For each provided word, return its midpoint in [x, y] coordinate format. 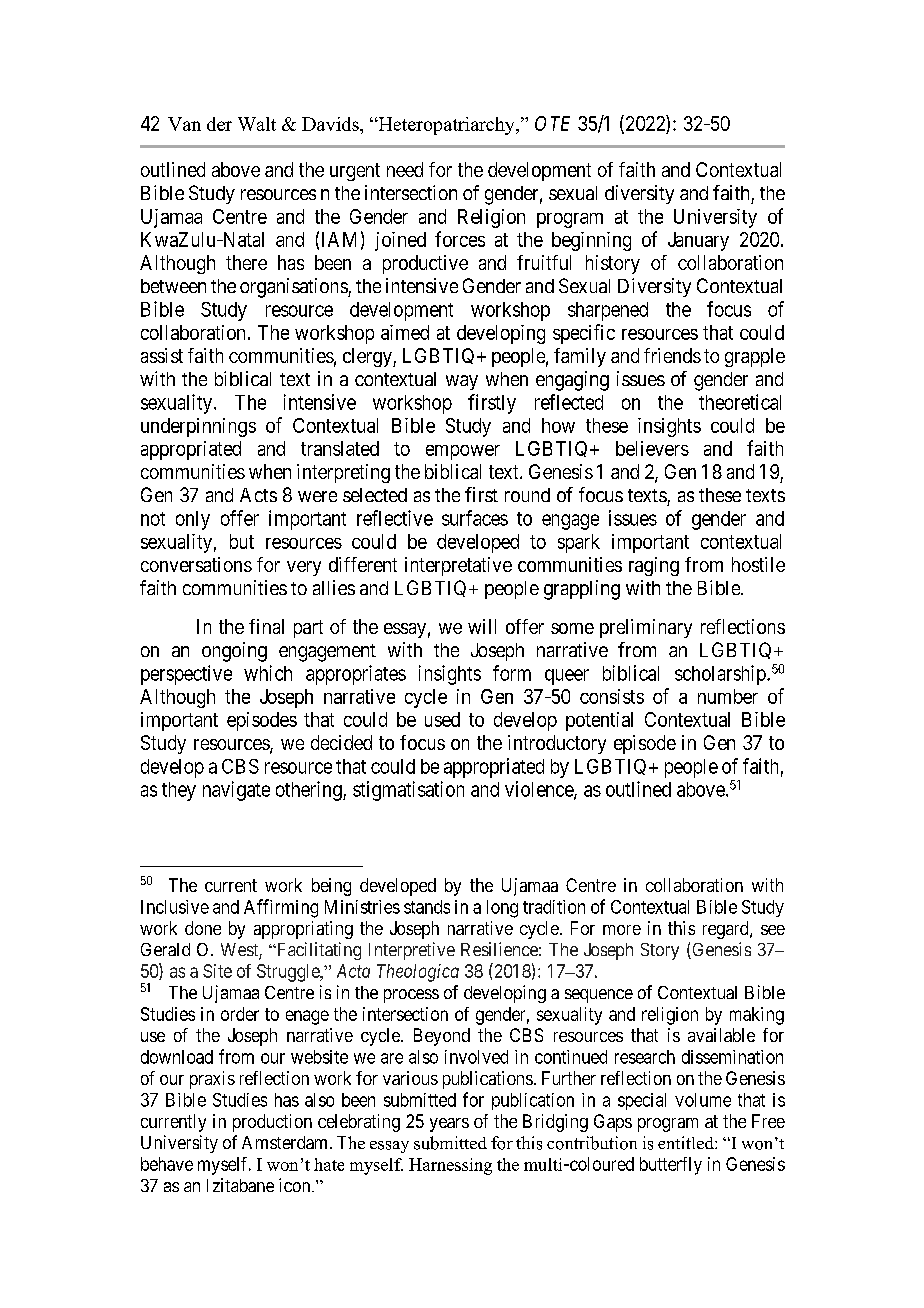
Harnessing [450, 1166]
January [698, 241]
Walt [257, 124]
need [405, 169]
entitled [687, 1142]
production [272, 1123]
